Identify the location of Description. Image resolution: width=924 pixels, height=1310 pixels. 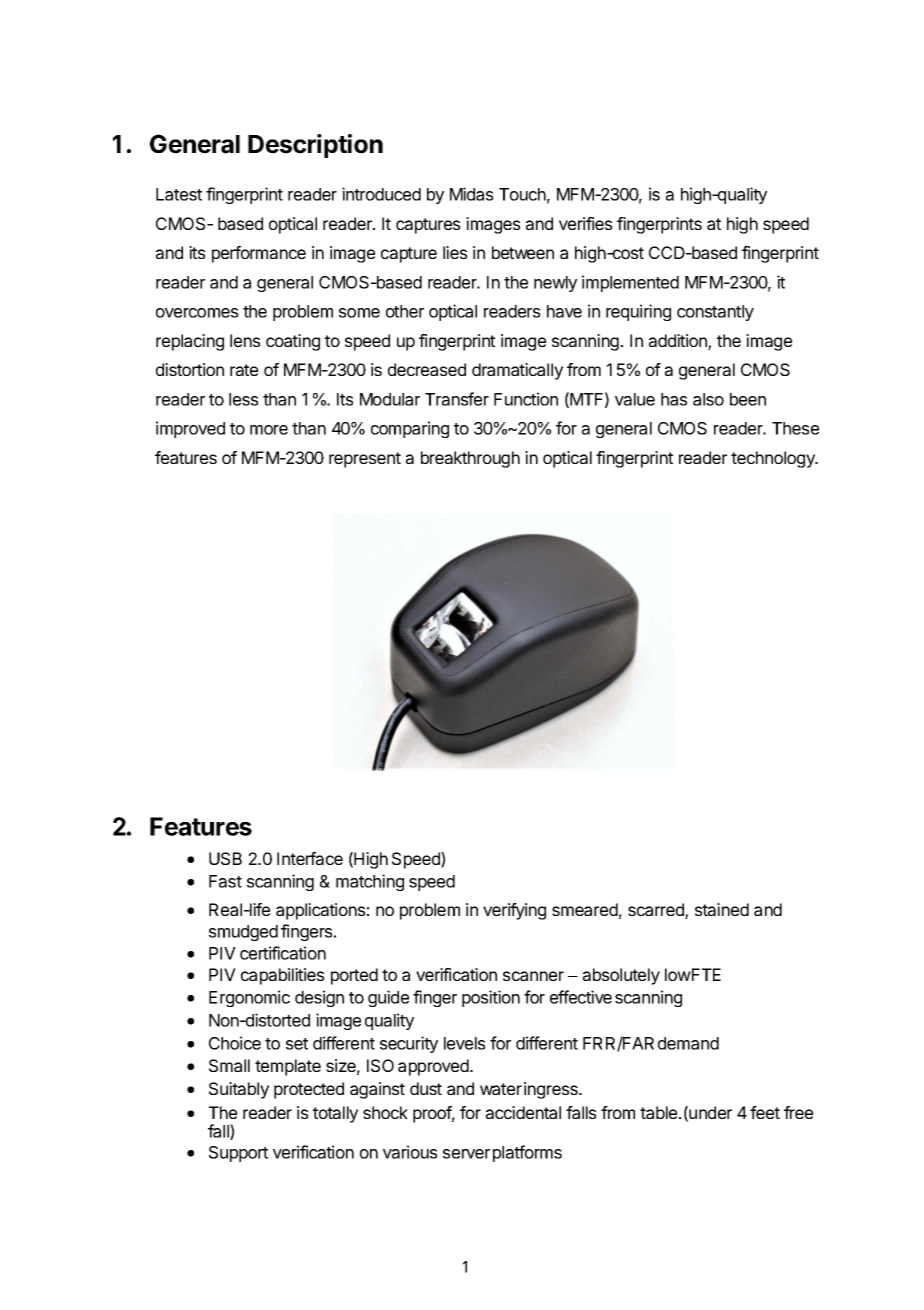
(315, 146).
